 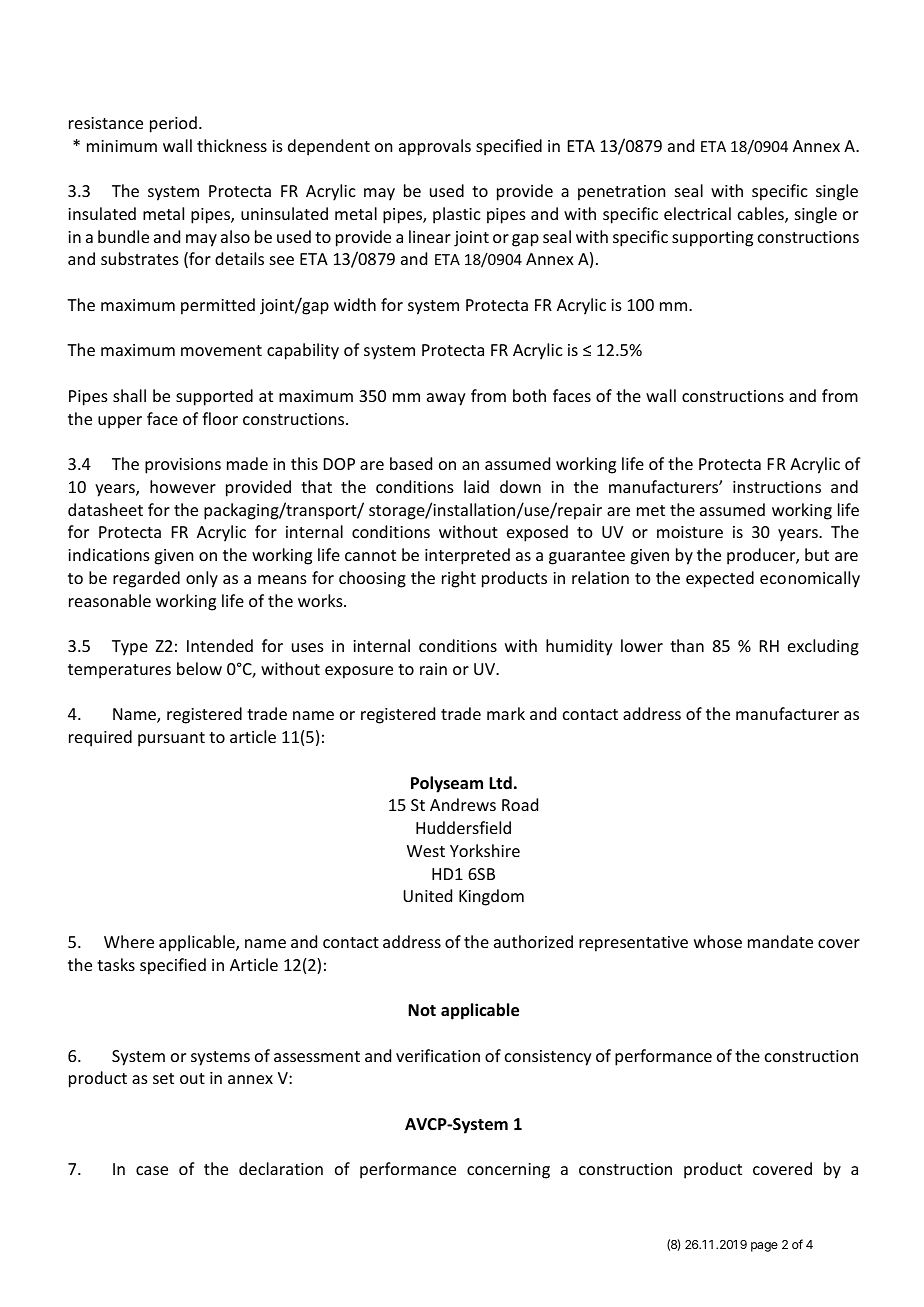 What do you see at coordinates (762, 215) in the screenshot?
I see `cables` at bounding box center [762, 215].
